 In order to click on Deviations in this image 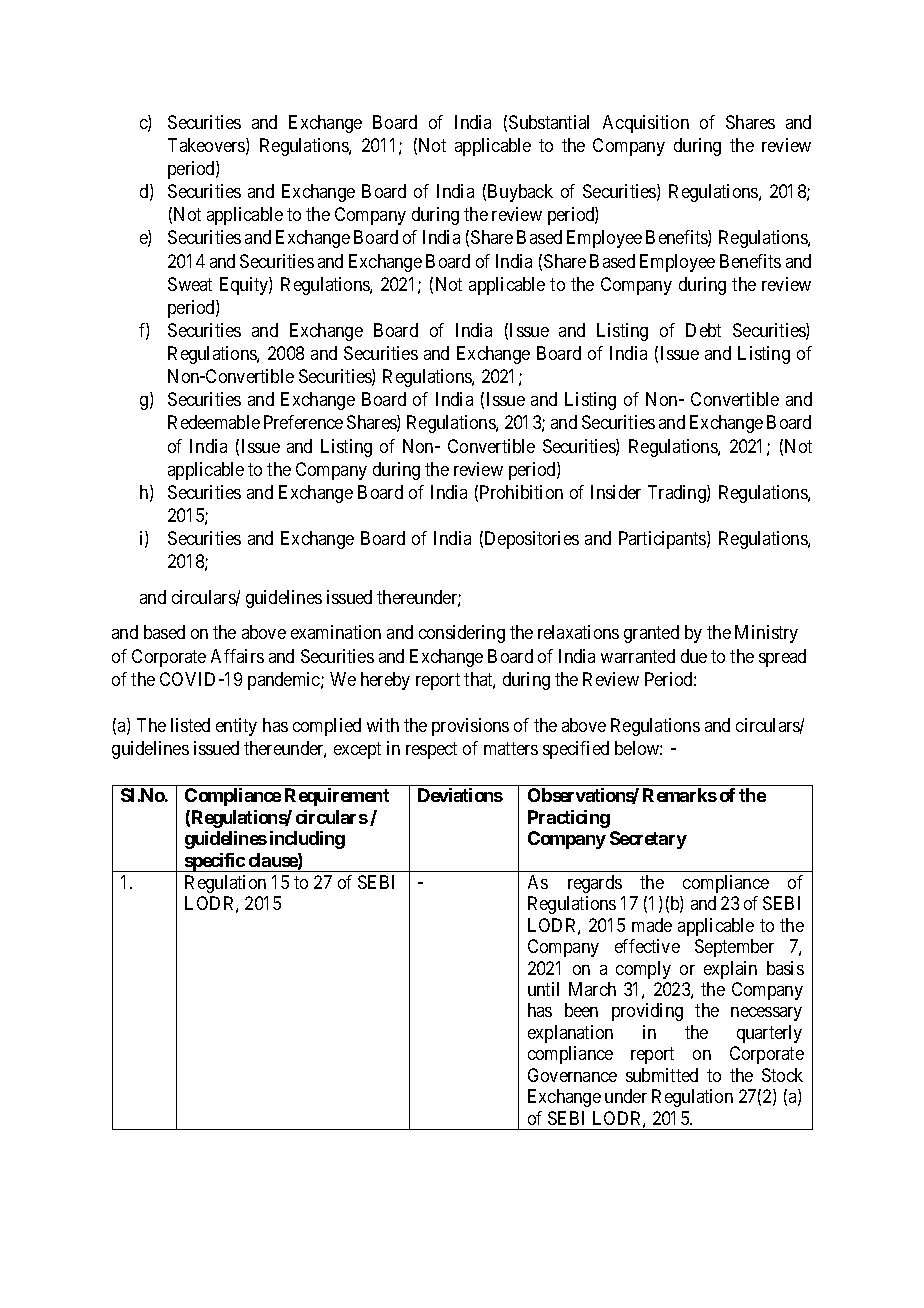, I will do `click(460, 795)`.
